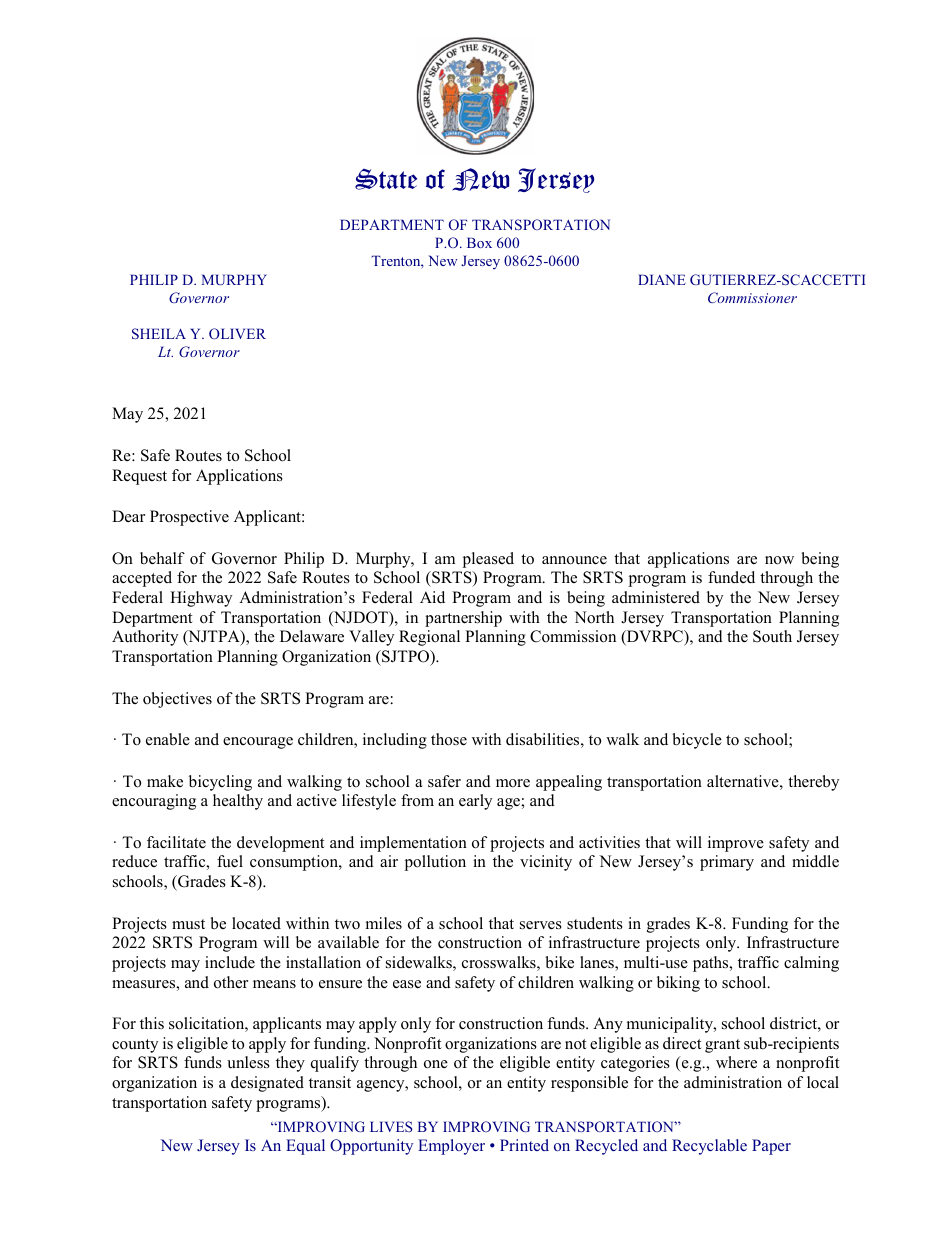  I want to click on State, so click(386, 179).
